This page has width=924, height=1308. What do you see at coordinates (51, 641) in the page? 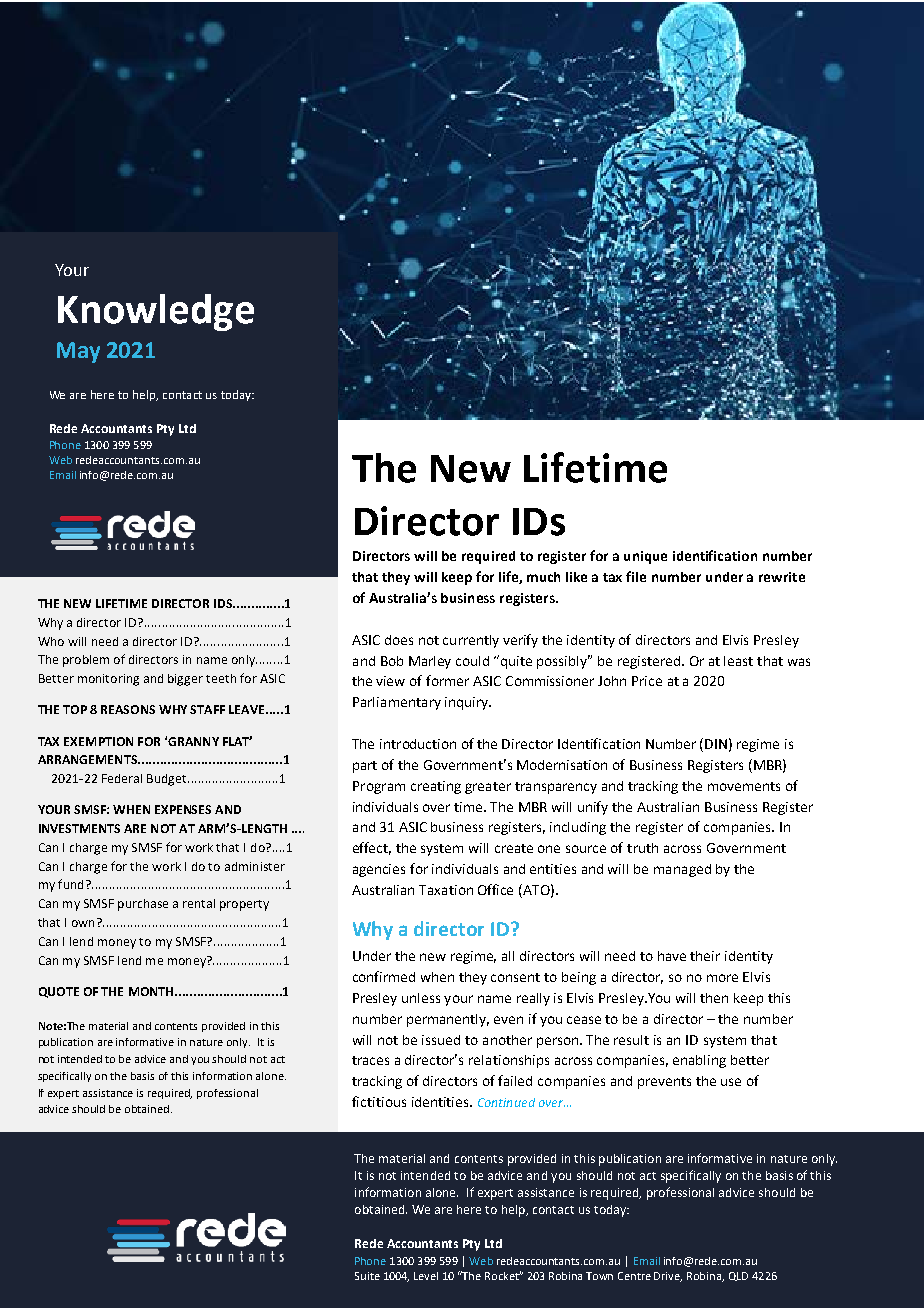
I see `Who` at bounding box center [51, 641].
